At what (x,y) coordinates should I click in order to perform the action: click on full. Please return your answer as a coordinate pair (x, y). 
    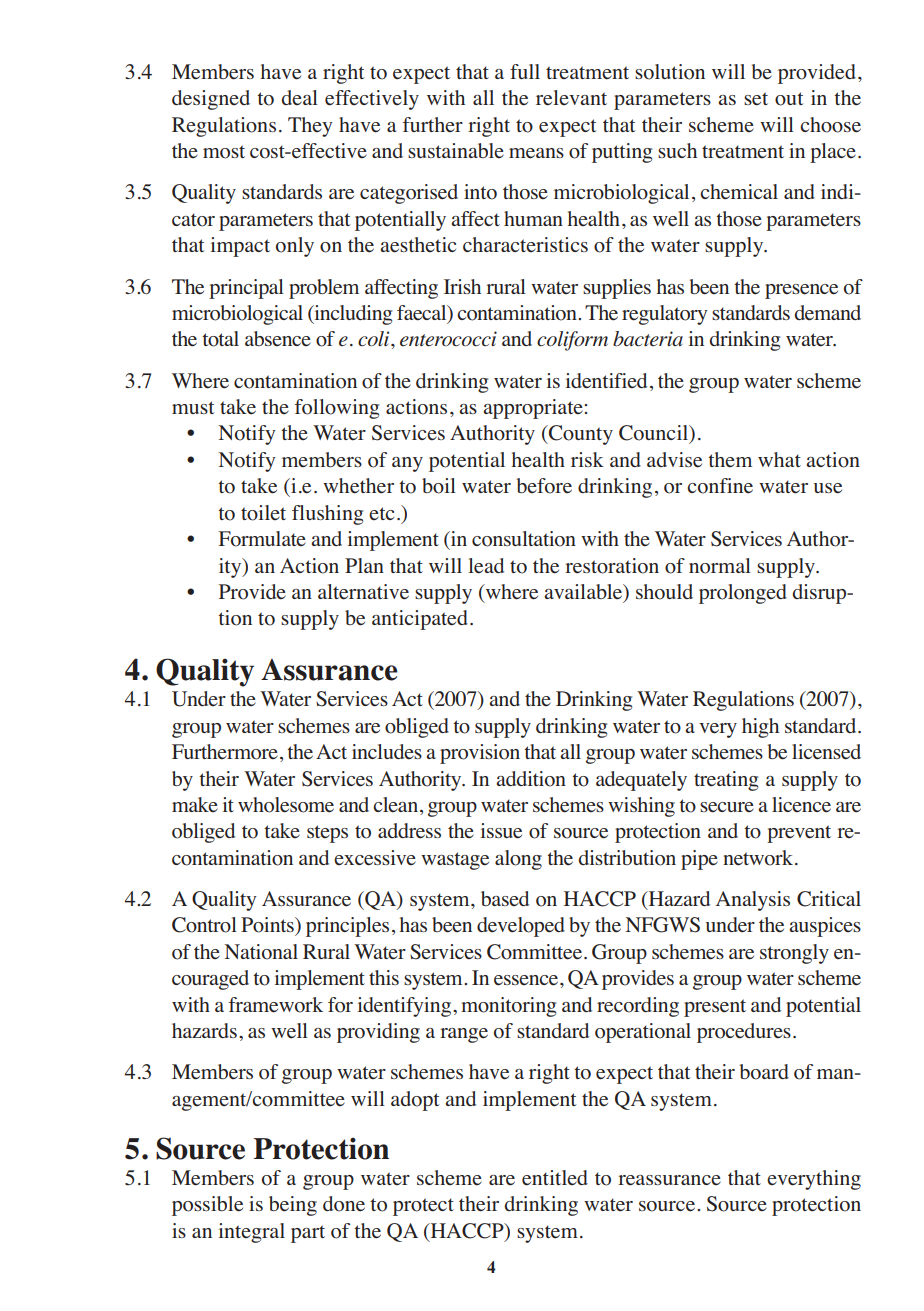
    Looking at the image, I should click on (525, 71).
